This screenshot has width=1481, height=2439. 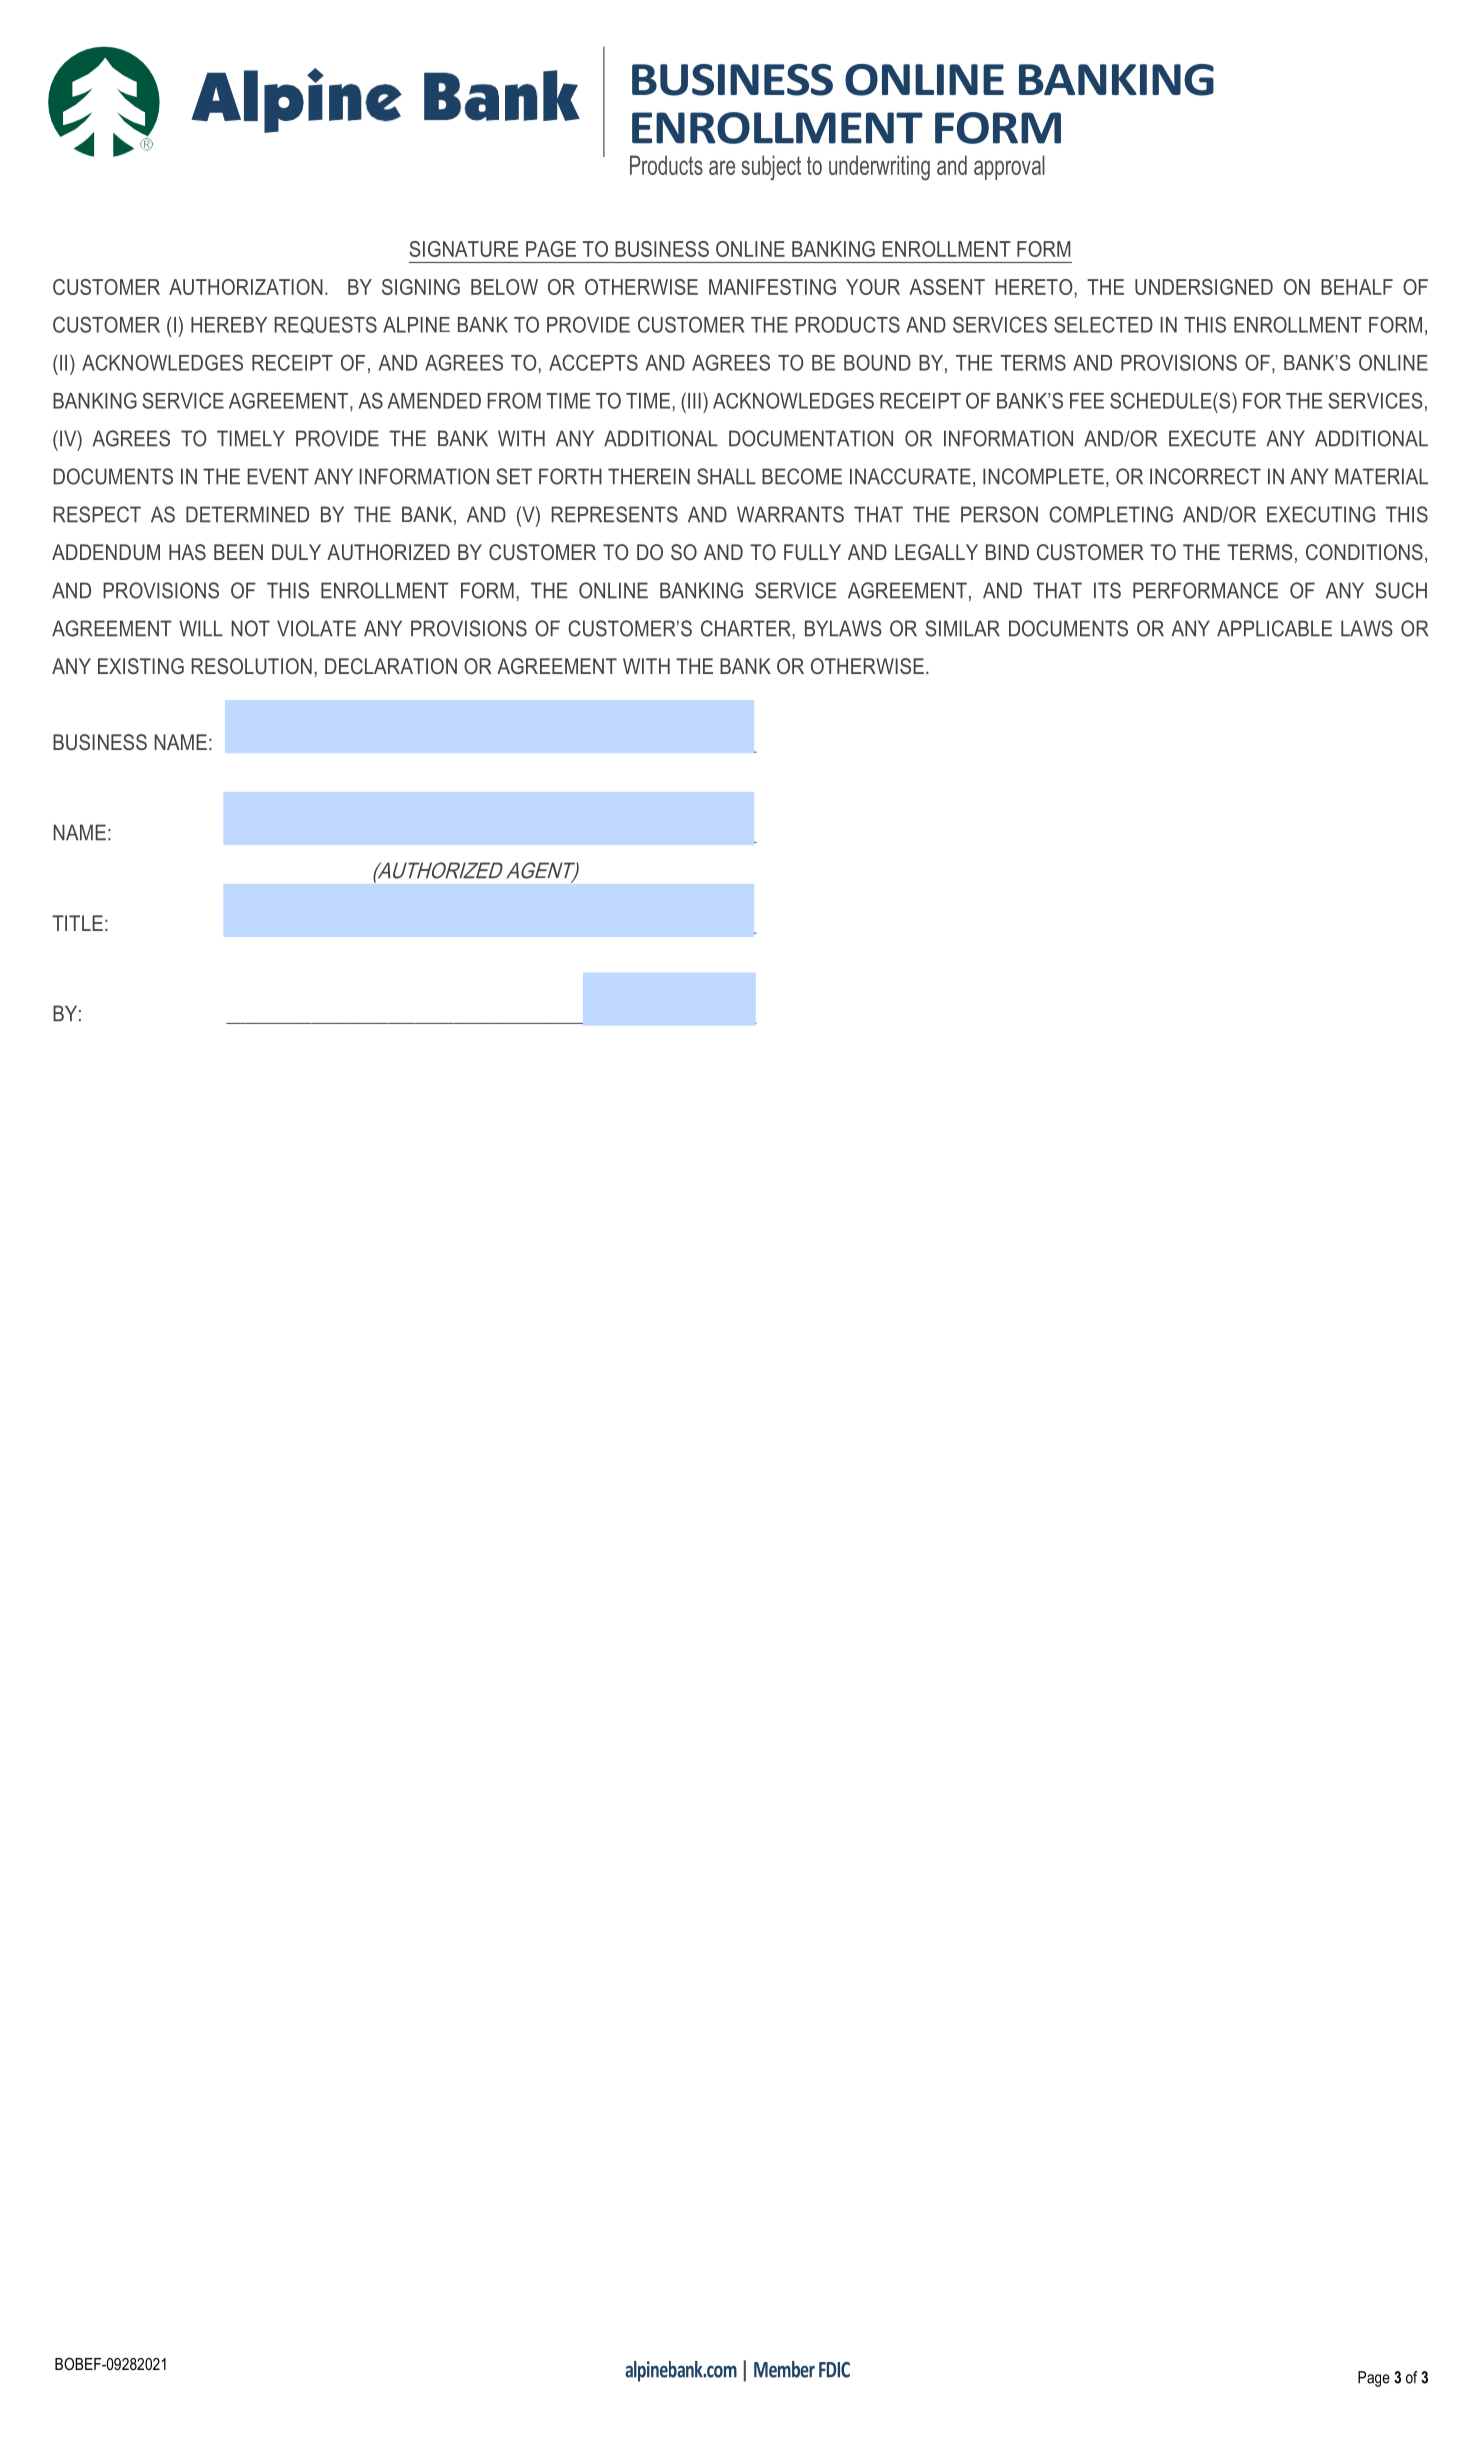 I want to click on UNDERSIGNED, so click(x=1204, y=287).
